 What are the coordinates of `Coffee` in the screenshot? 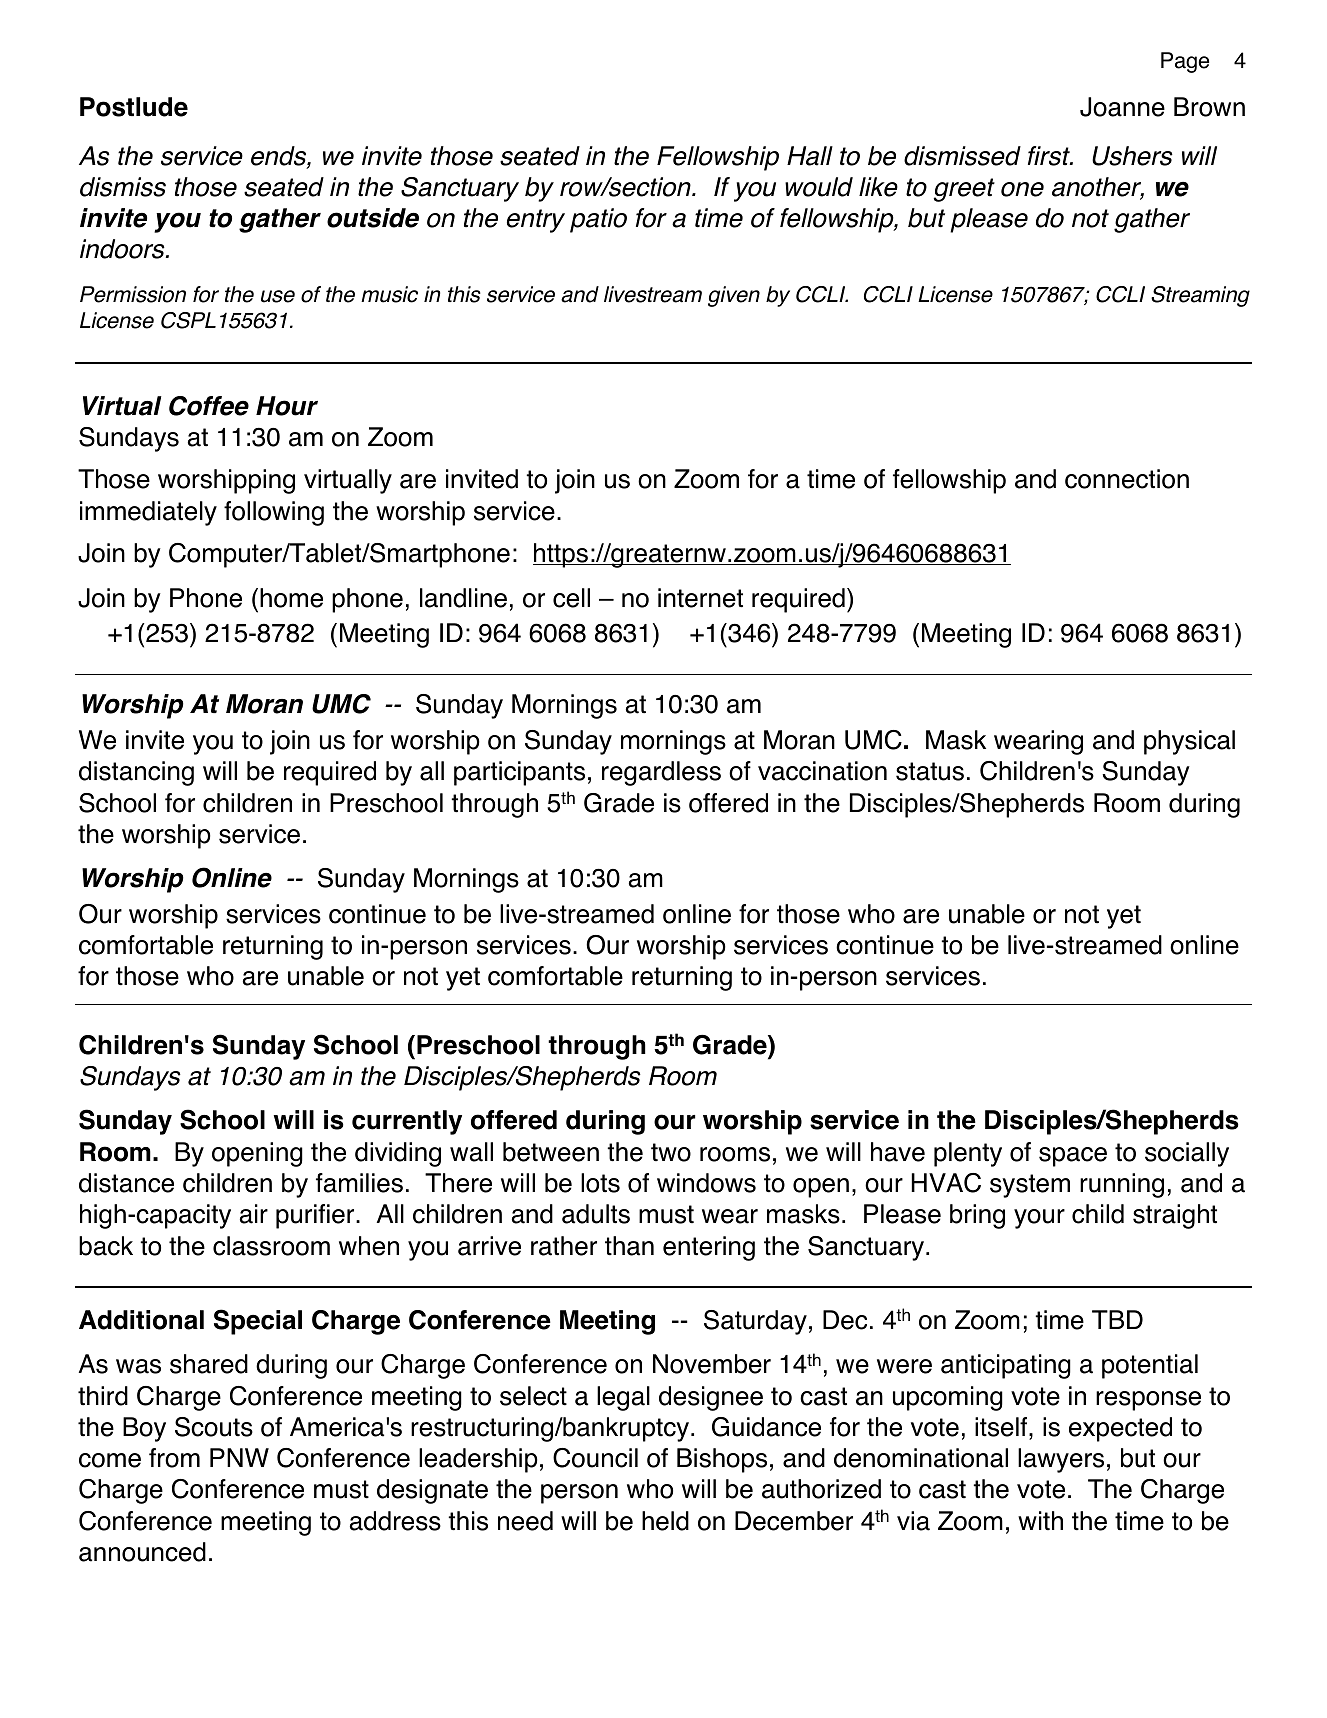 It's located at (209, 406).
